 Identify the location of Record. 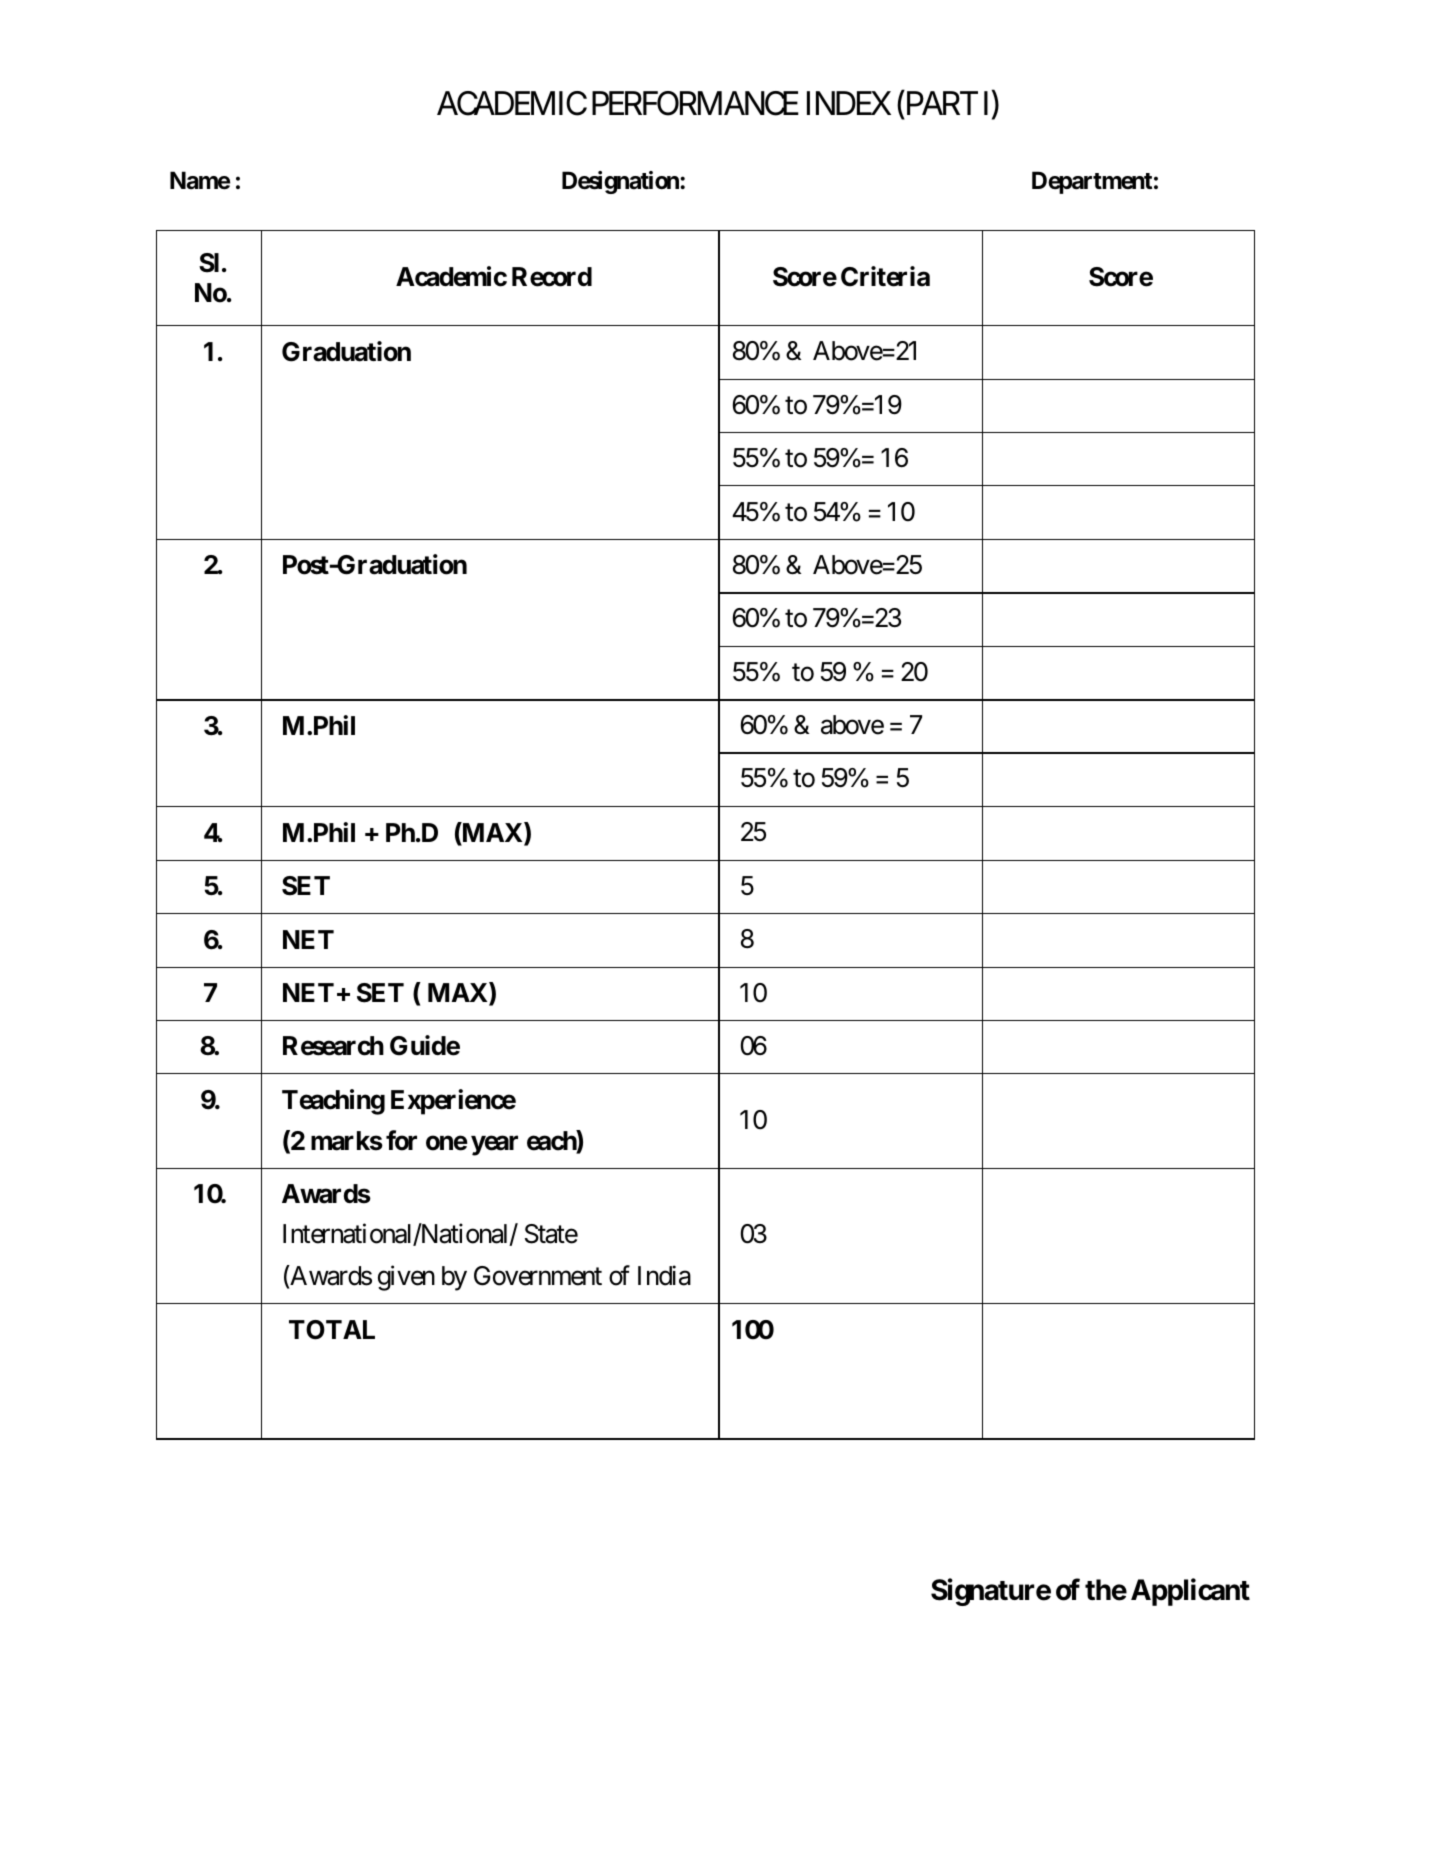
(552, 277).
